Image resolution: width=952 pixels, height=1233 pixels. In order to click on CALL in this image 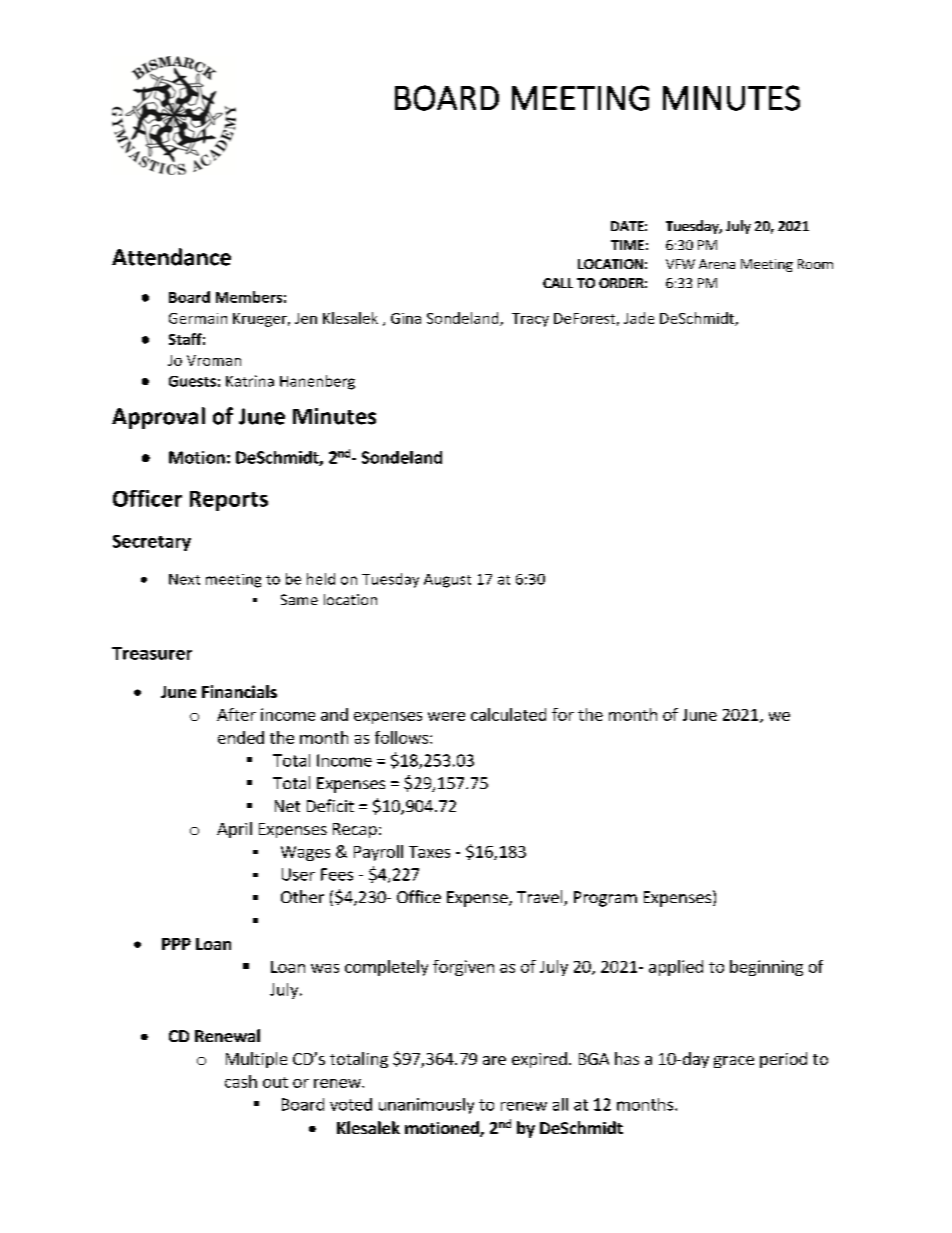, I will do `click(558, 283)`.
